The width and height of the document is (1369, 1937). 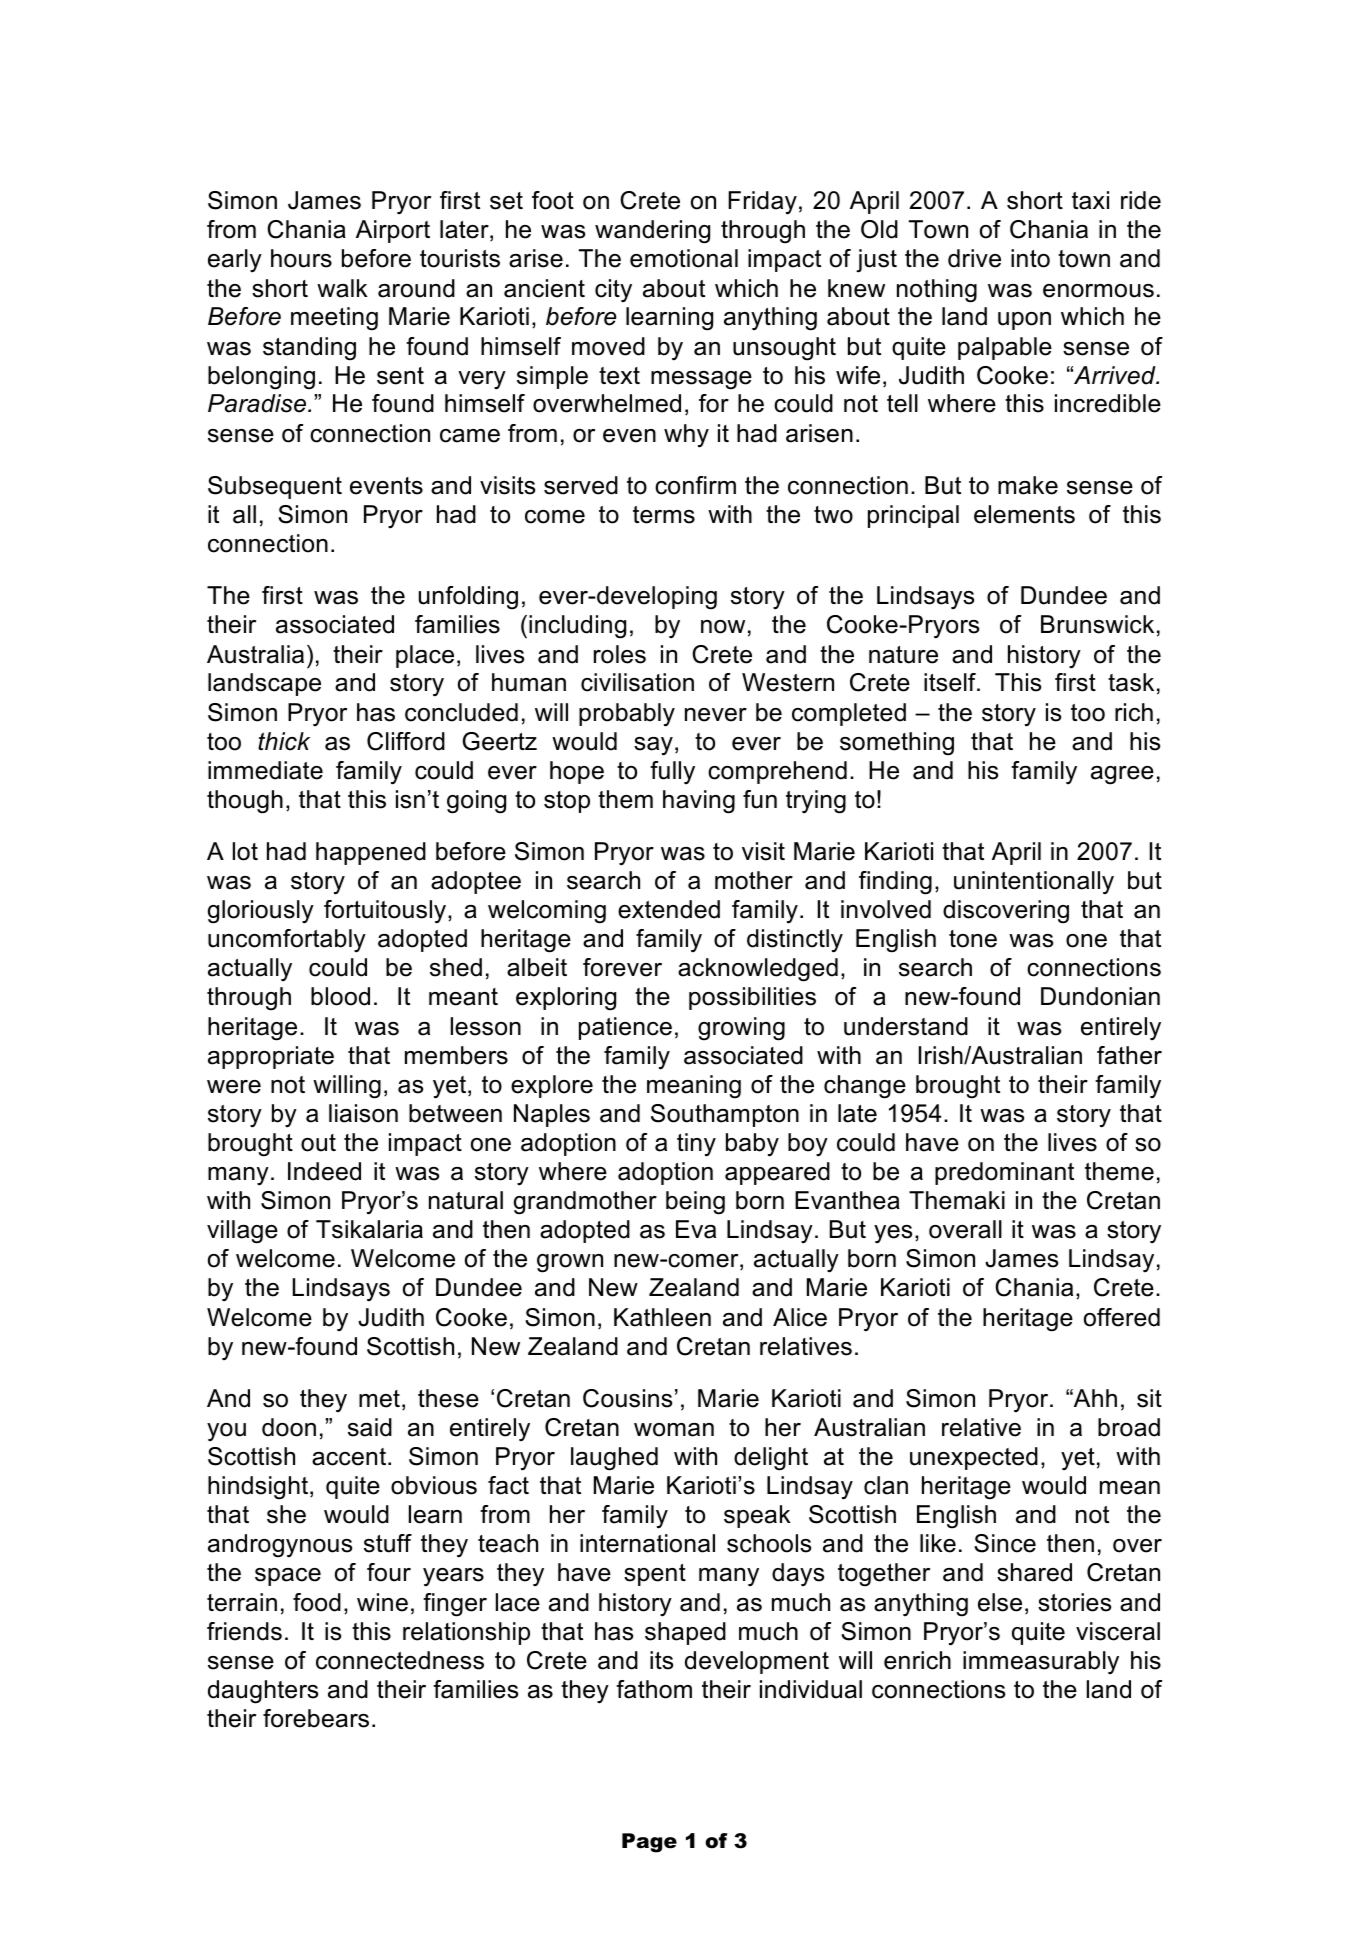 I want to click on hours, so click(x=301, y=258).
